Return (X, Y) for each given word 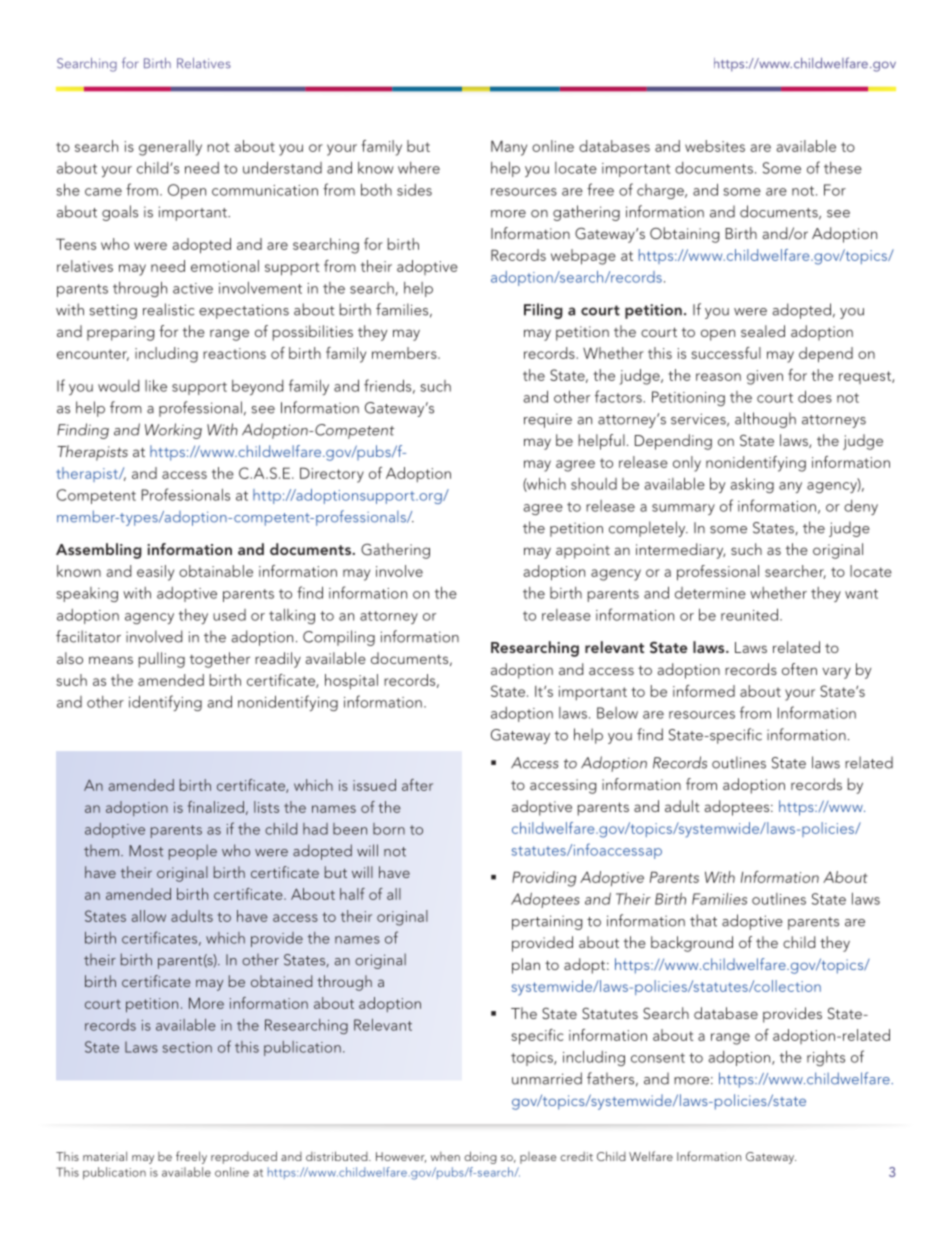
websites (715, 146)
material (105, 1156)
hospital (351, 681)
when (445, 1156)
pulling (162, 660)
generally (170, 148)
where (419, 168)
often (799, 669)
